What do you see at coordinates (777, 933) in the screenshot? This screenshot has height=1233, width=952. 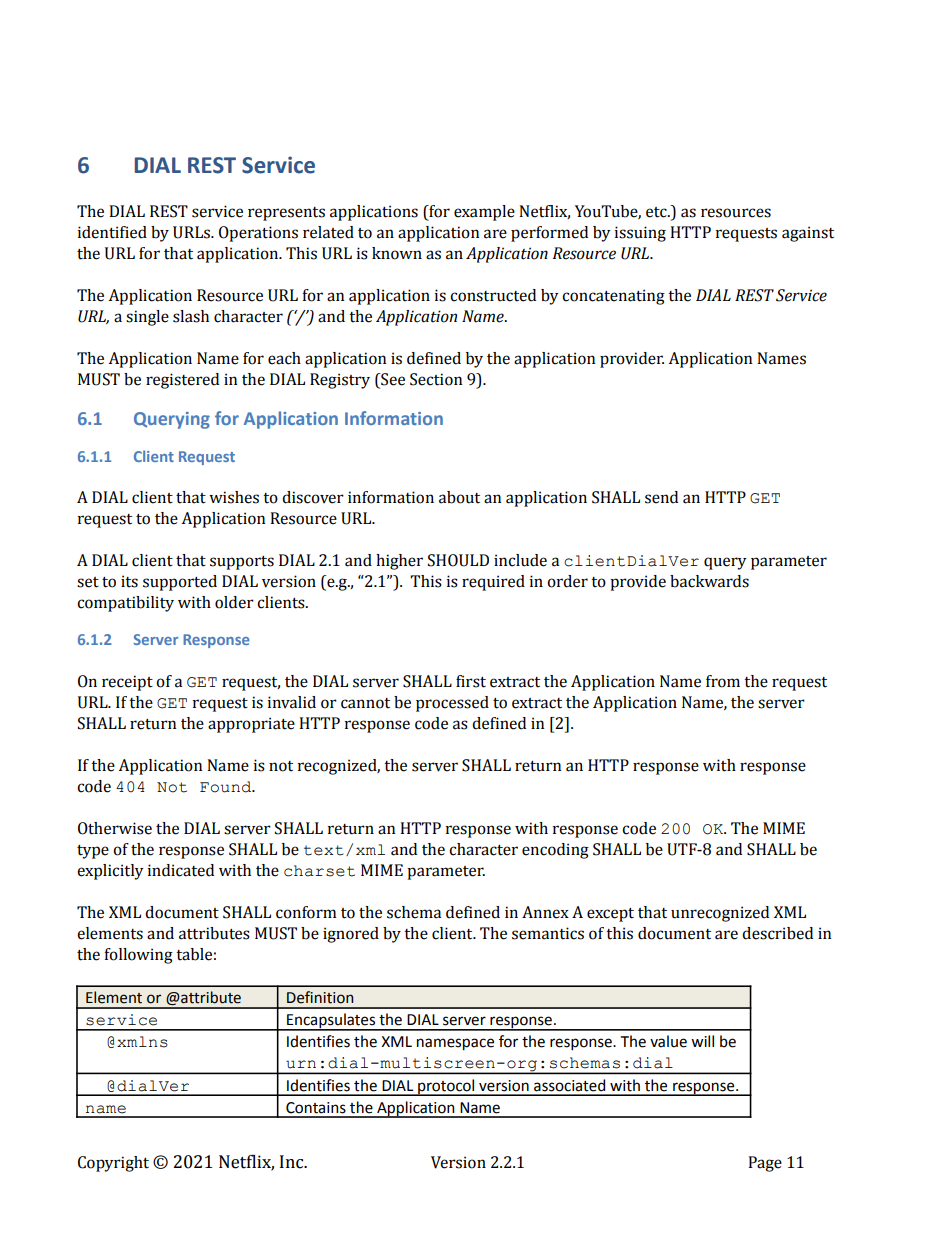 I see `described` at bounding box center [777, 933].
